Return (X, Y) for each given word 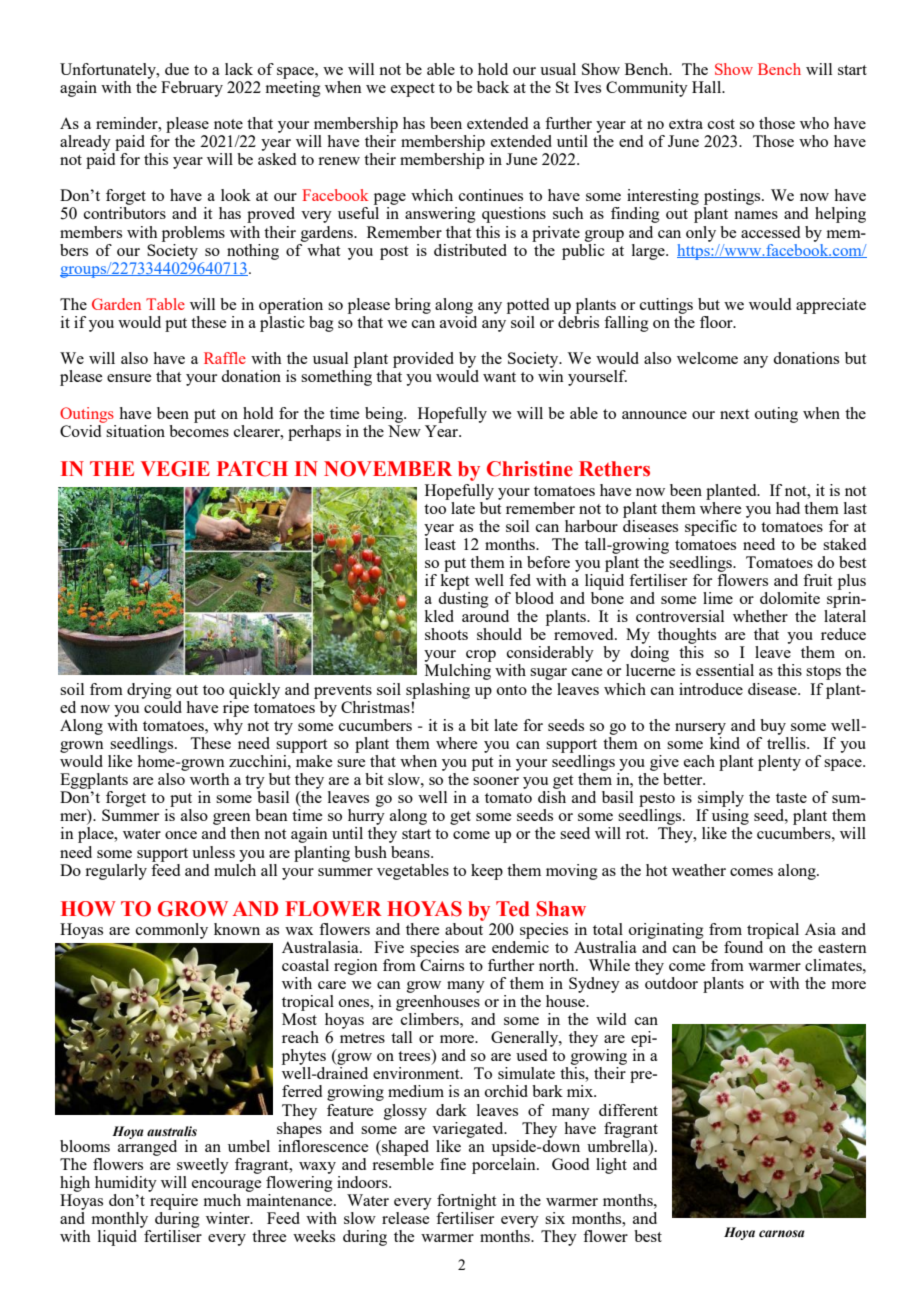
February (192, 89)
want (499, 377)
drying (149, 691)
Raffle (225, 358)
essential (725, 670)
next (734, 414)
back (493, 87)
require (173, 1200)
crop (481, 657)
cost (721, 124)
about (464, 927)
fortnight (466, 1202)
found (743, 947)
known (237, 929)
